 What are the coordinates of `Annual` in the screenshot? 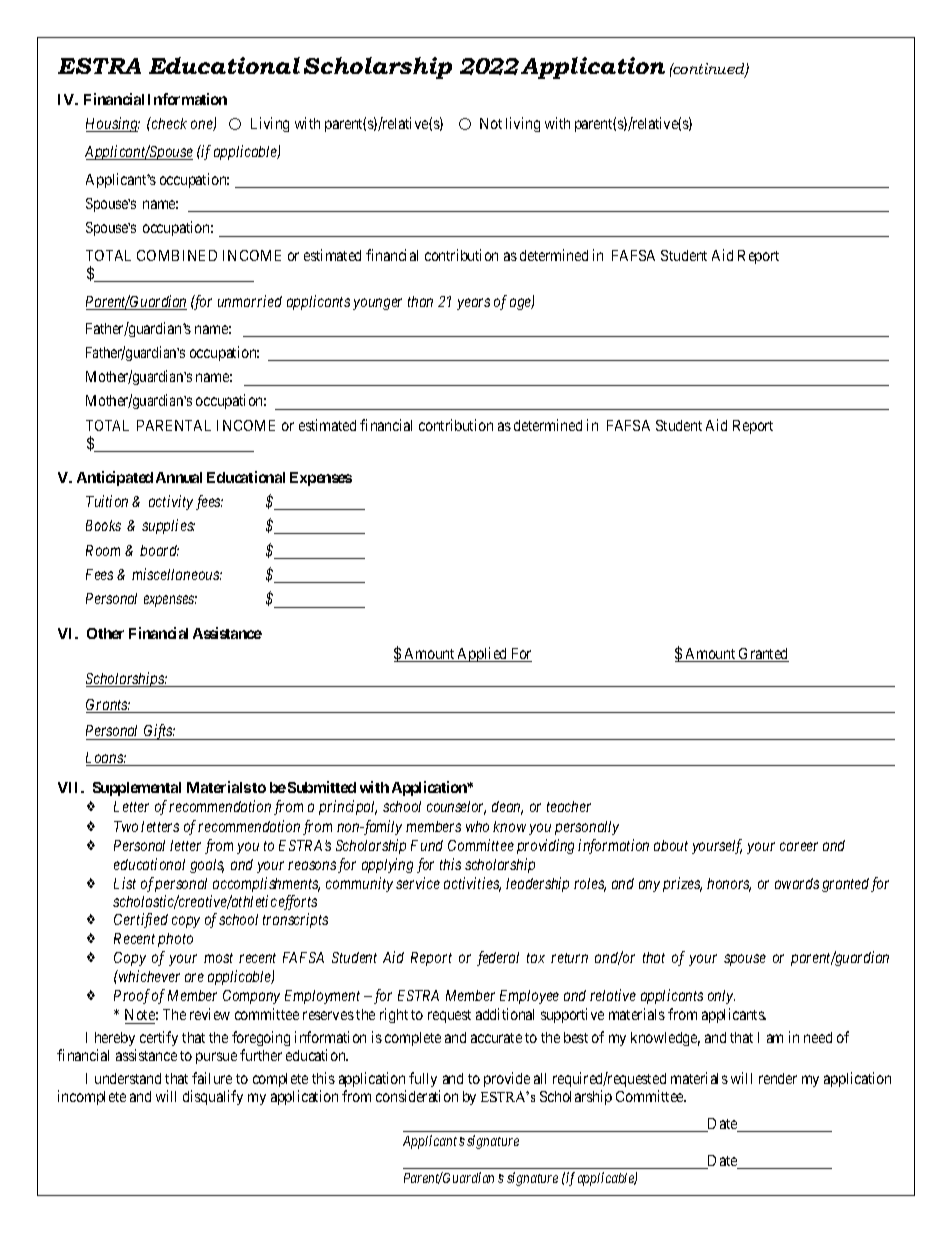 It's located at (179, 477).
